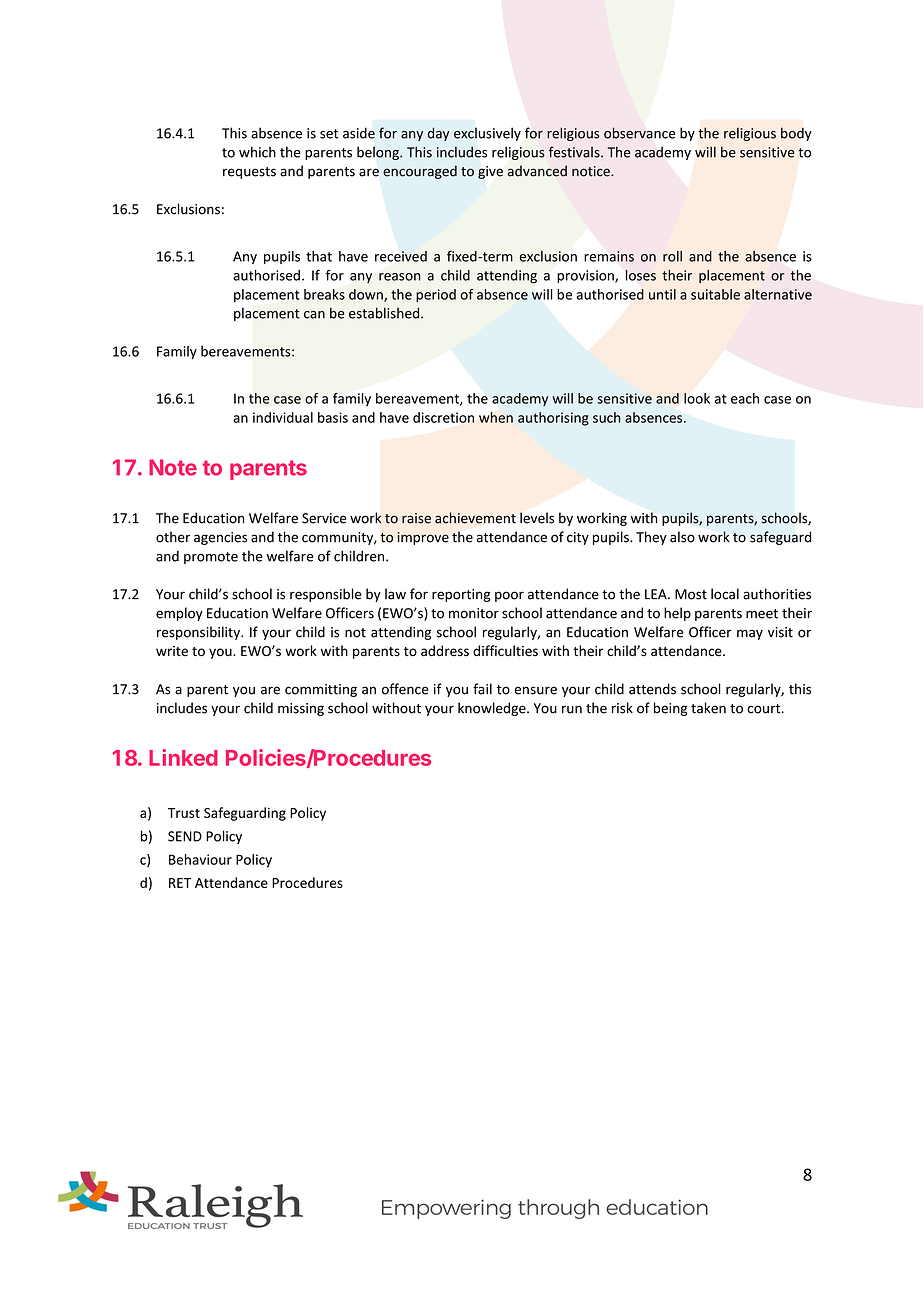 This page has height=1309, width=924. What do you see at coordinates (200, 859) in the page?
I see `Behaviour` at bounding box center [200, 859].
